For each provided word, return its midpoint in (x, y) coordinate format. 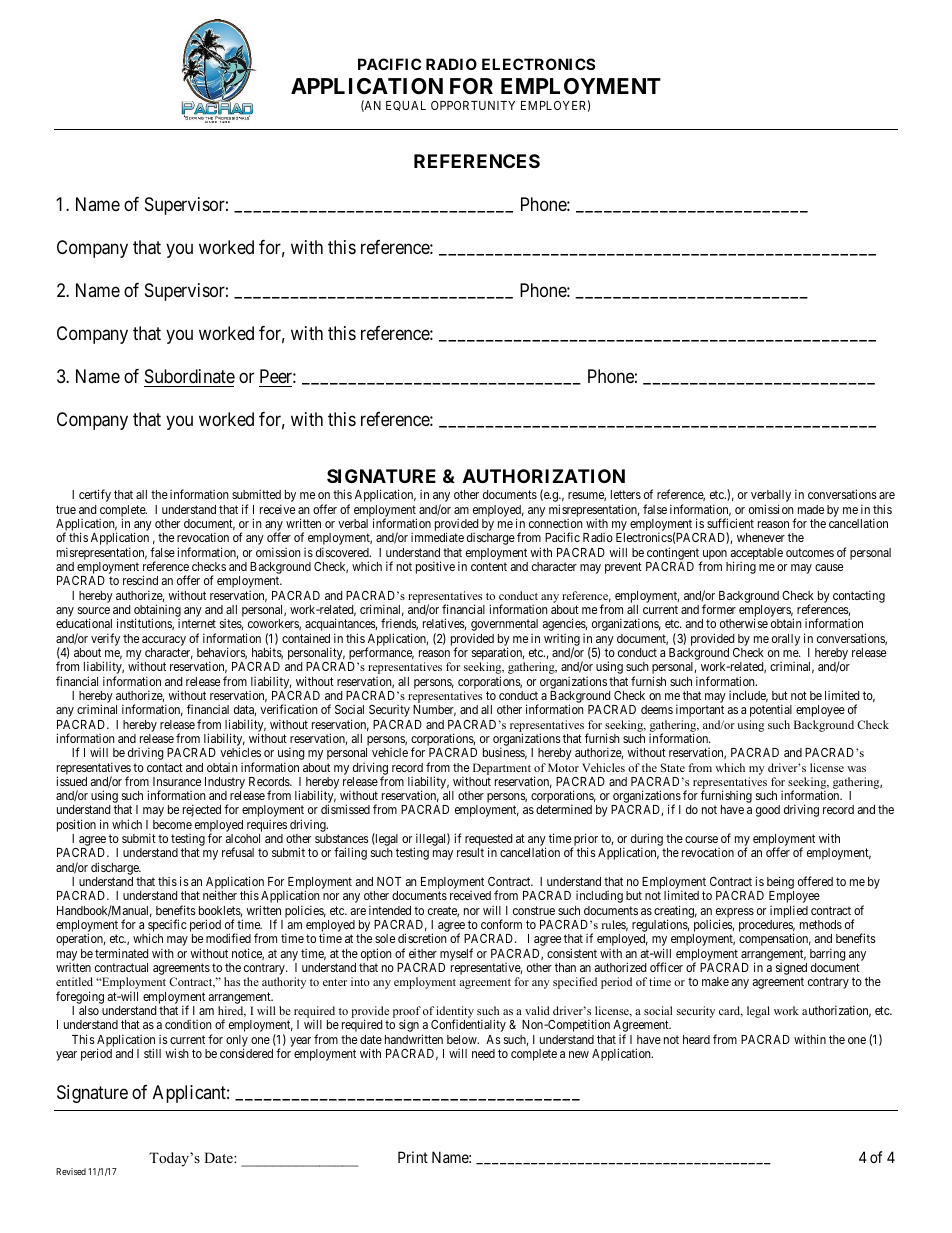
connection (556, 523)
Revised (71, 1171)
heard (696, 1039)
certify (95, 495)
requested (488, 841)
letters (626, 494)
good (768, 811)
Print (413, 1157)
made (811, 509)
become (172, 824)
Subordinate (190, 376)
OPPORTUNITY (473, 105)
